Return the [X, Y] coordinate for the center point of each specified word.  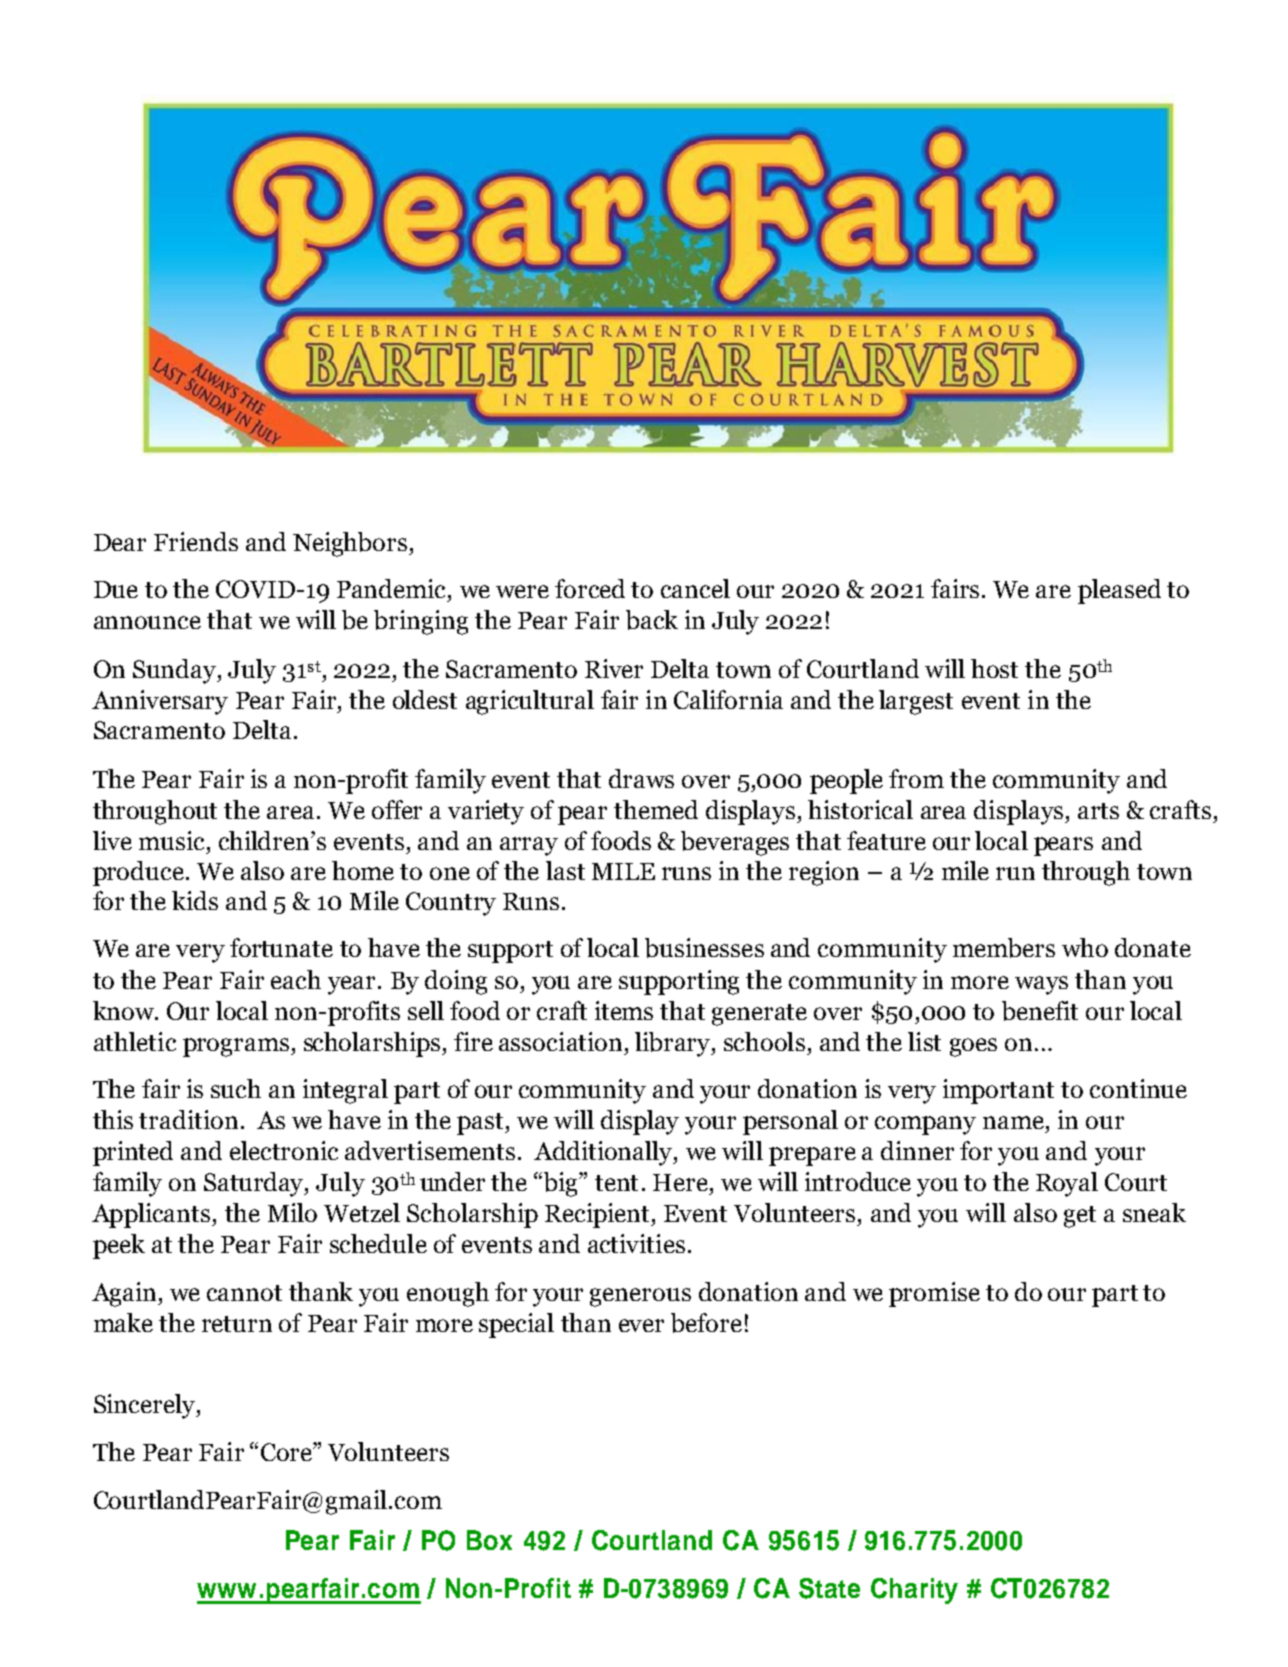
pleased [1119, 591]
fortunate [281, 947]
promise [934, 1294]
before [706, 1323]
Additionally [604, 1153]
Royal [1067, 1184]
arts [1098, 811]
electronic [284, 1150]
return [237, 1324]
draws [641, 778]
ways [1041, 985]
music [173, 840]
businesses [704, 948]
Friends [196, 541]
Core [287, 1452]
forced [590, 588]
